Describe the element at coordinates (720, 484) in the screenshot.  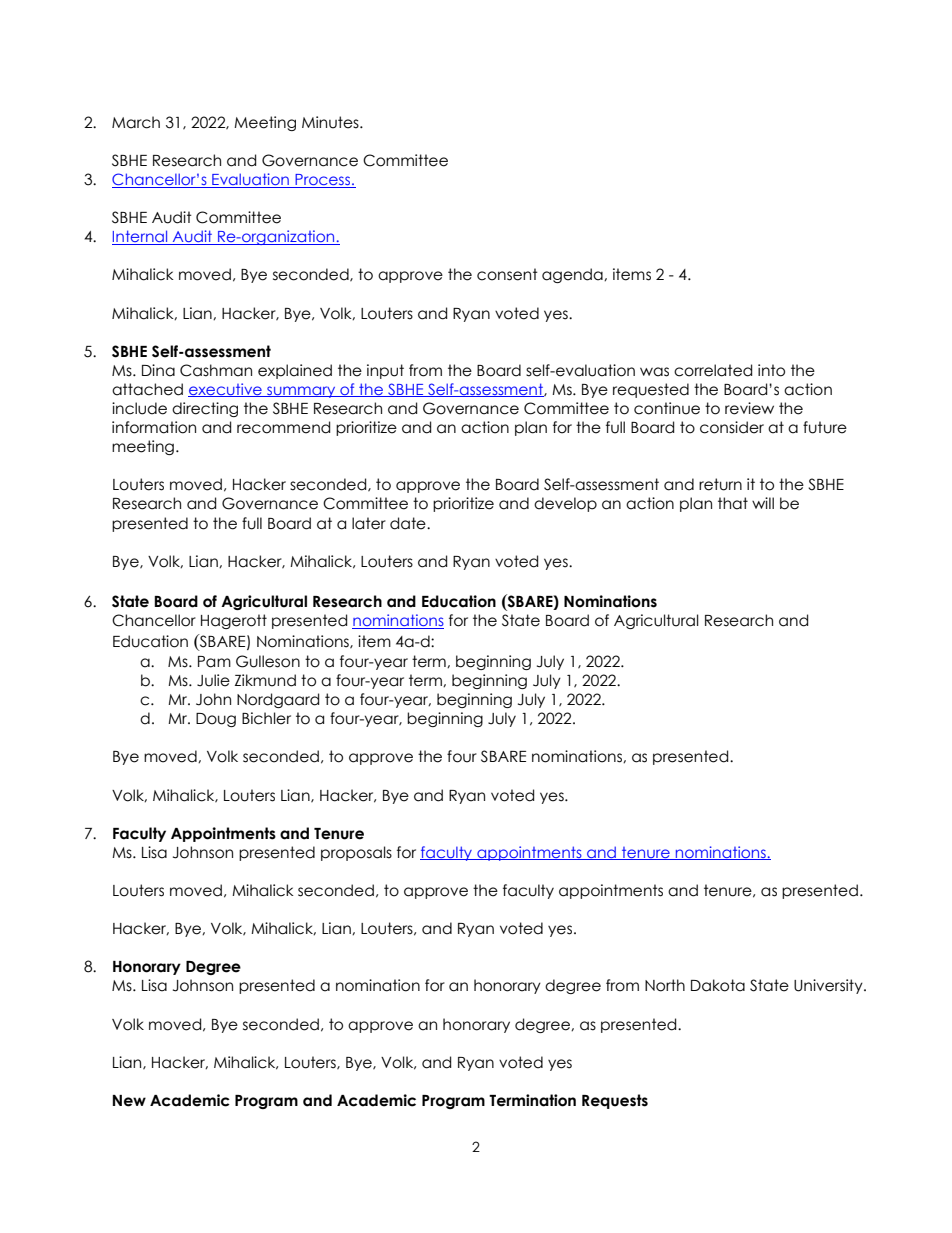
I see `return` at that location.
